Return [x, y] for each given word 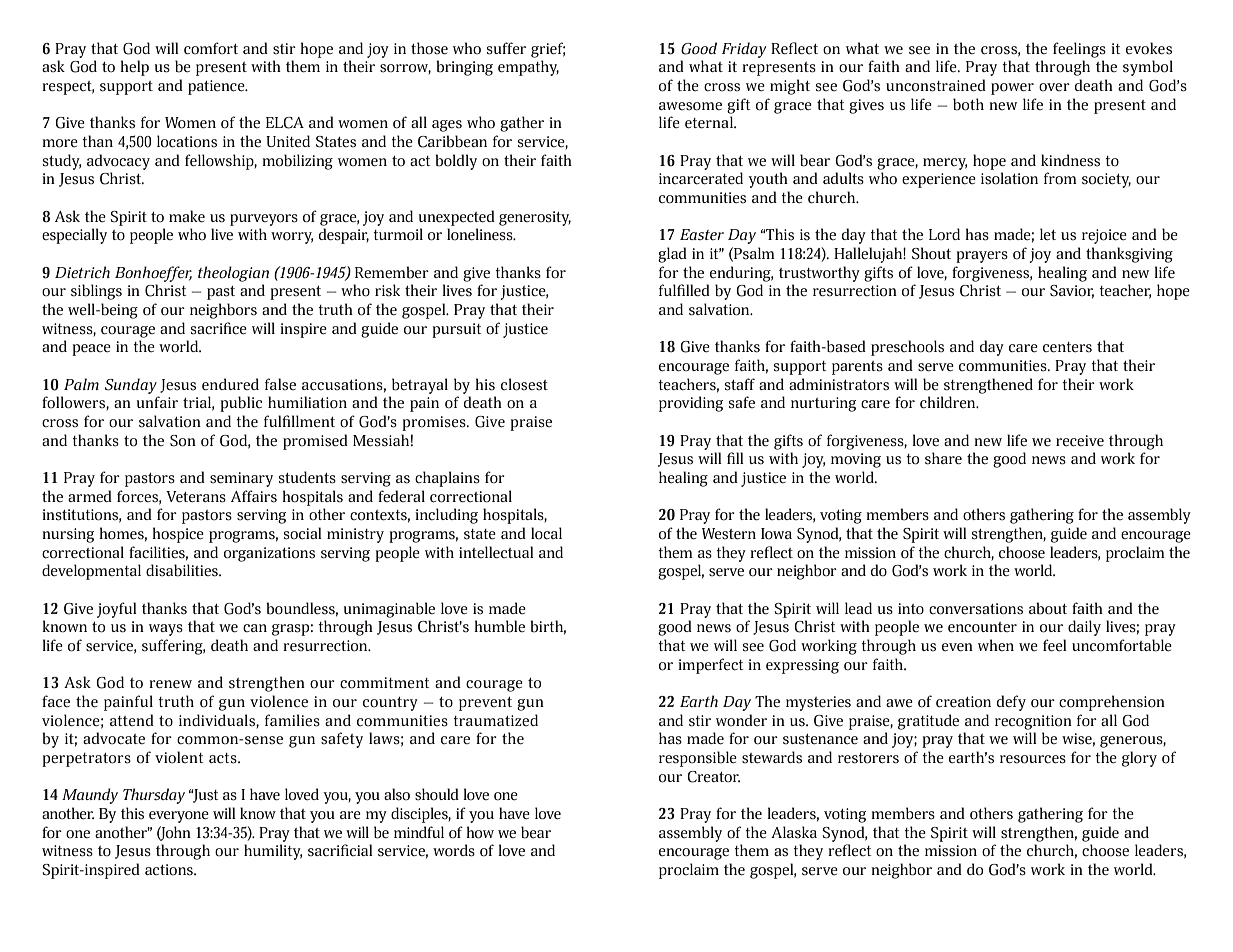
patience [217, 87]
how [480, 832]
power [1012, 89]
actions [170, 870]
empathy [528, 68]
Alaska [794, 832]
